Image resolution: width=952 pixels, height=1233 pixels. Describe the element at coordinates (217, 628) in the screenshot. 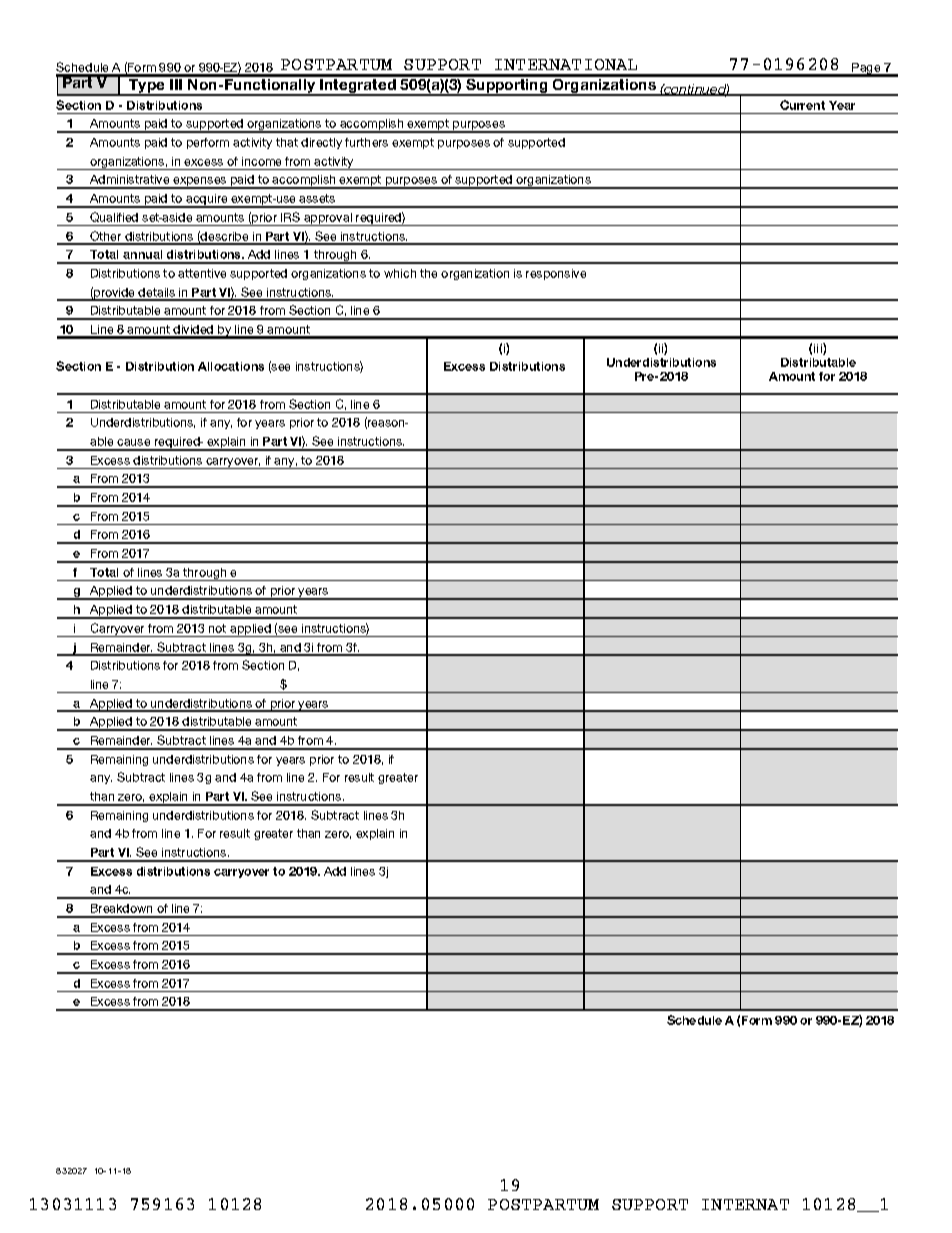

I see `not` at that location.
